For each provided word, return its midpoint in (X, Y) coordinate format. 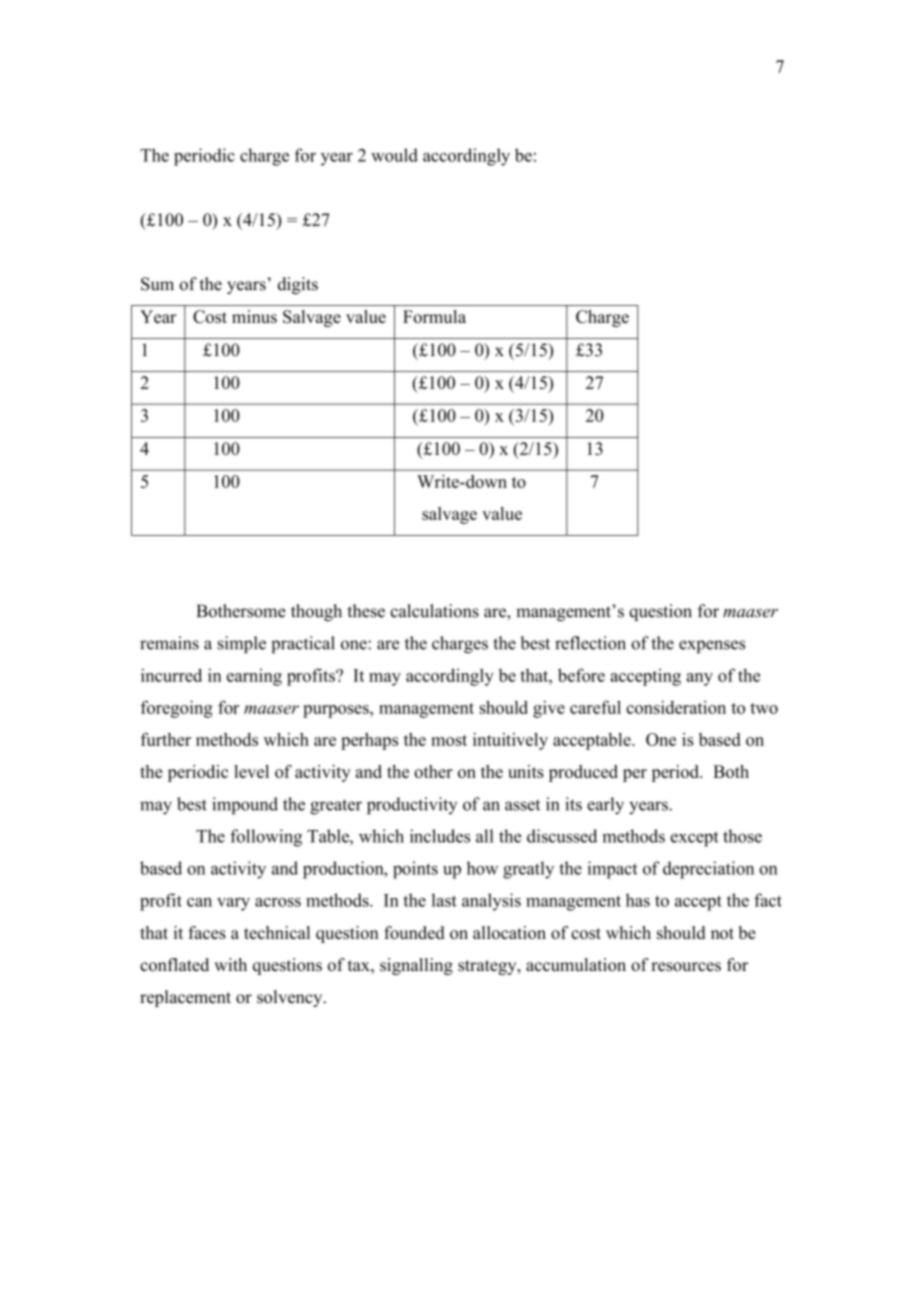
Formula (434, 316)
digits (298, 285)
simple (242, 644)
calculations (435, 611)
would (394, 155)
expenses (712, 646)
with (230, 964)
